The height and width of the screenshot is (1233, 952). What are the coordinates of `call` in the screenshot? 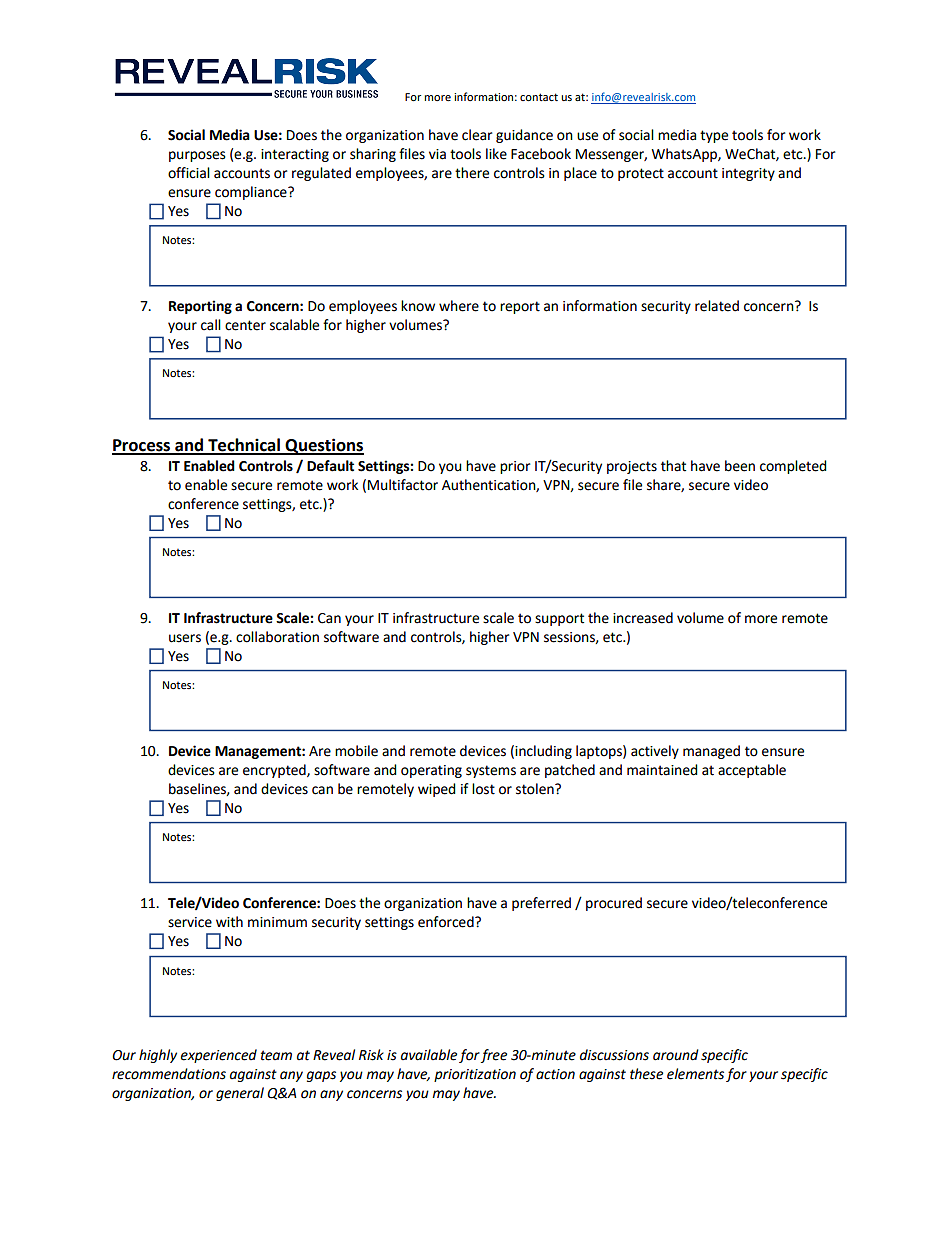 It's located at (211, 325).
